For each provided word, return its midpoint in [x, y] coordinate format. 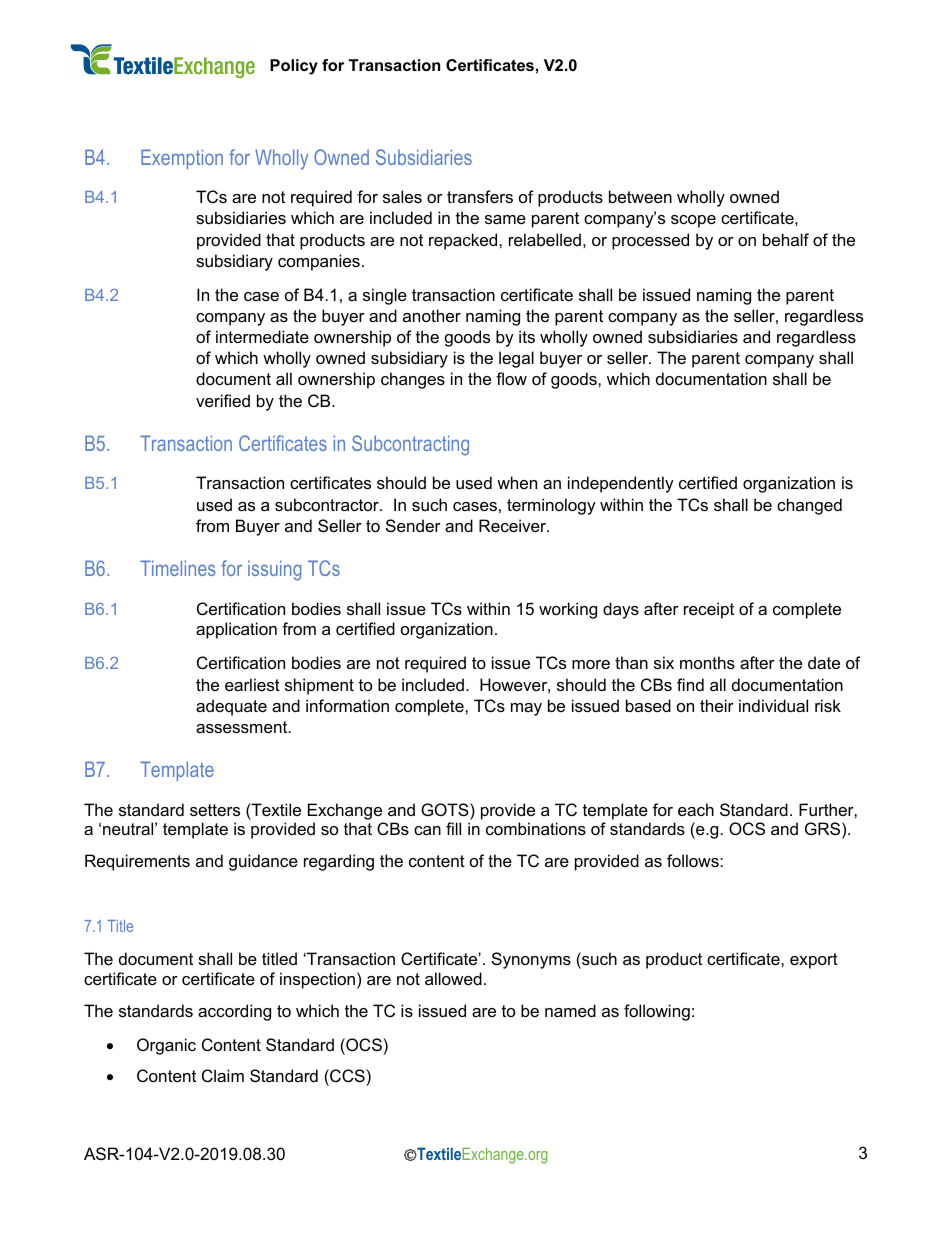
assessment [243, 727]
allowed [453, 978]
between [640, 196]
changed [809, 506]
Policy [294, 67]
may [526, 709]
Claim [223, 1075]
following [657, 1012]
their [717, 705]
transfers [480, 196]
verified [223, 400]
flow [511, 378]
